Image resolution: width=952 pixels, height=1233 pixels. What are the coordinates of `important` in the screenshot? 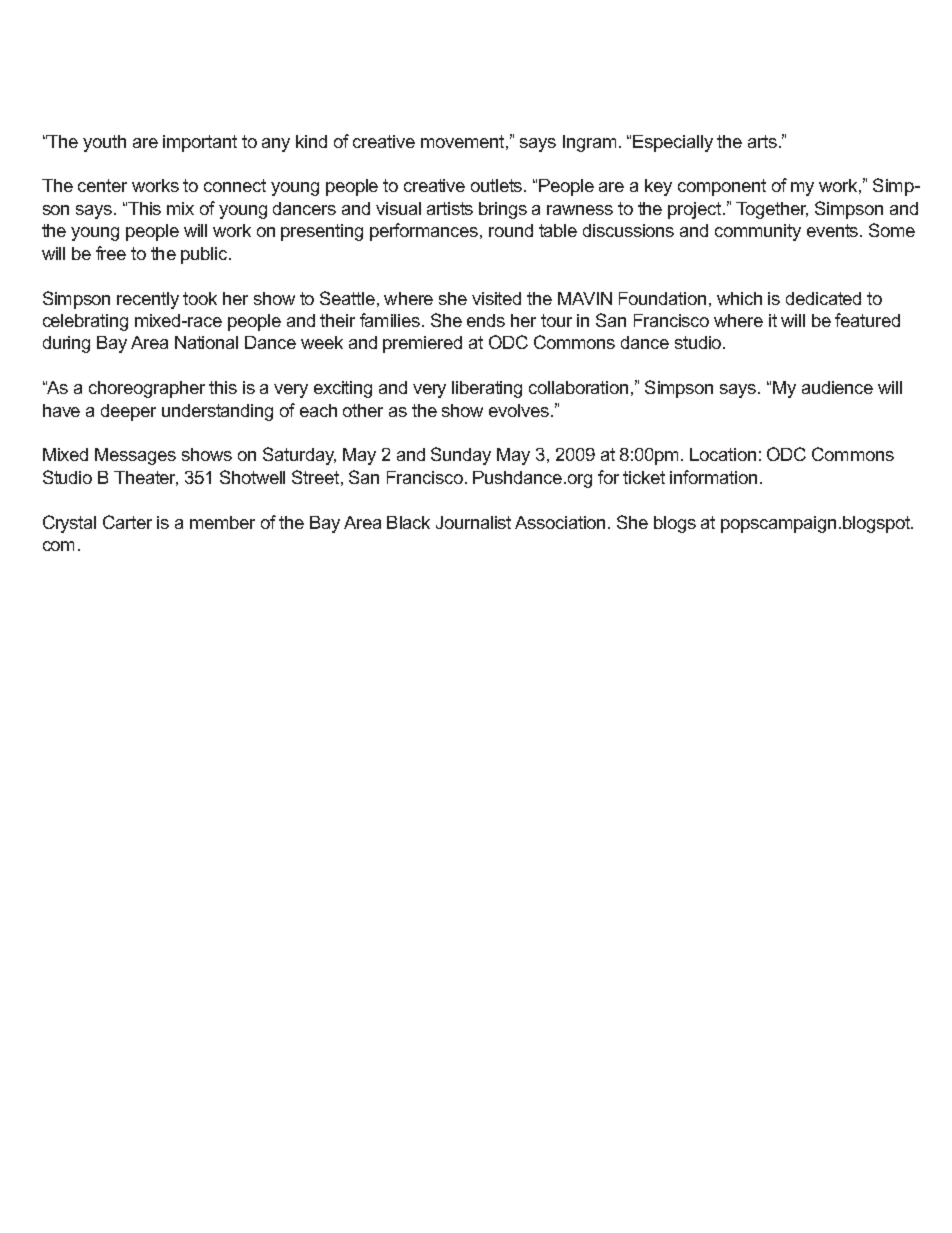 It's located at (200, 143).
